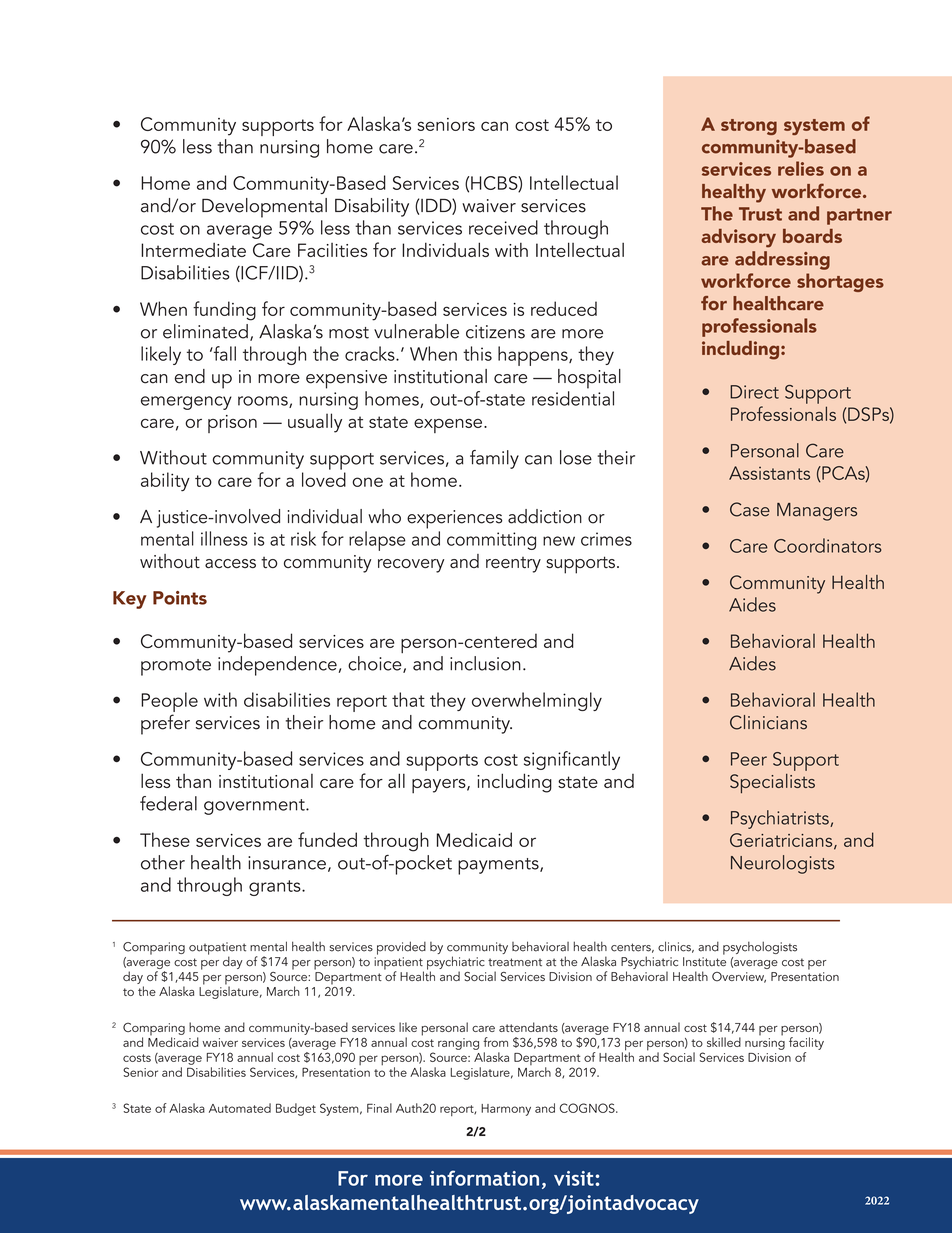  What do you see at coordinates (224, 538) in the image?
I see `illness` at bounding box center [224, 538].
